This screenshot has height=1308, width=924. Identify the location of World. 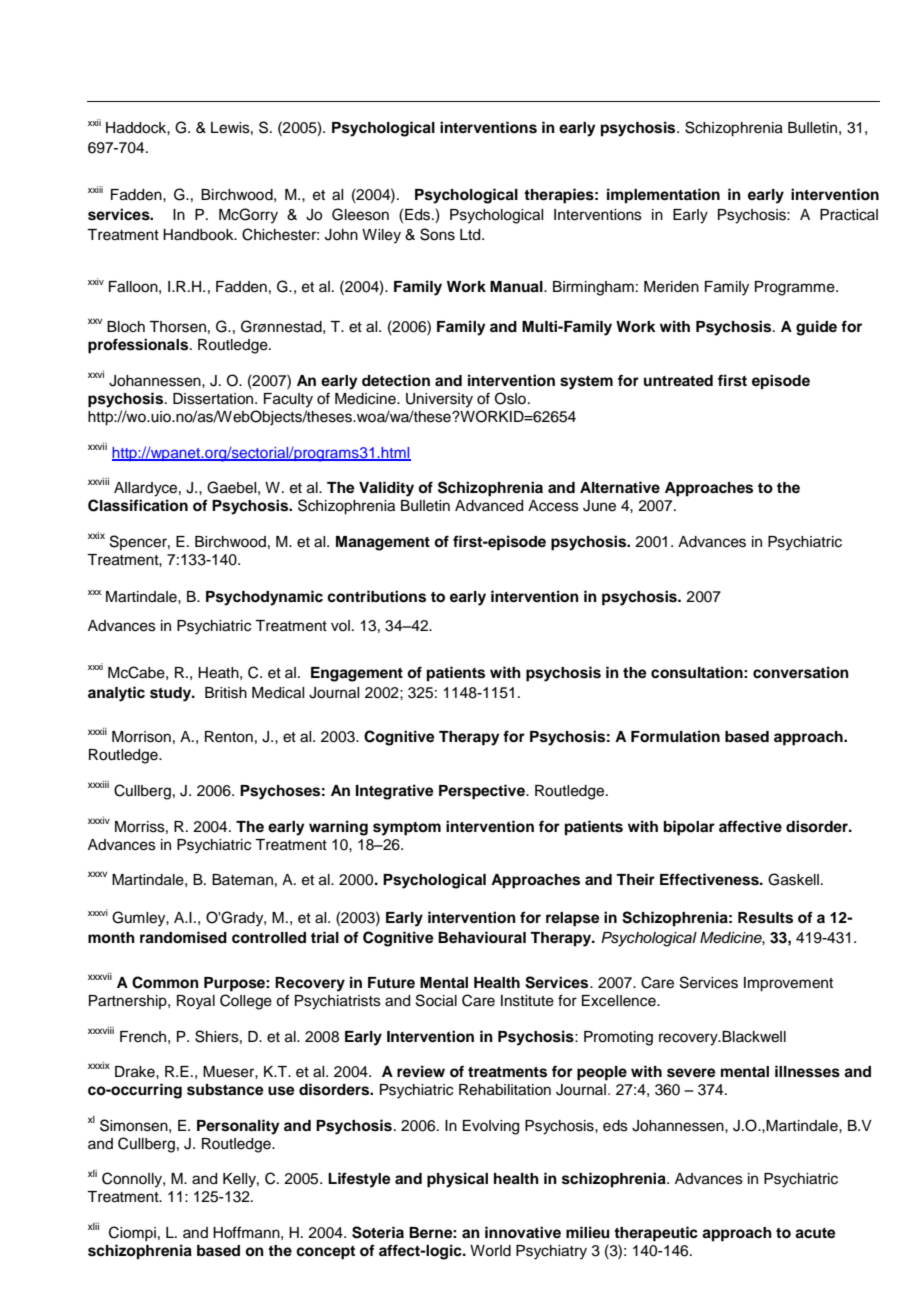
(490, 1251).
